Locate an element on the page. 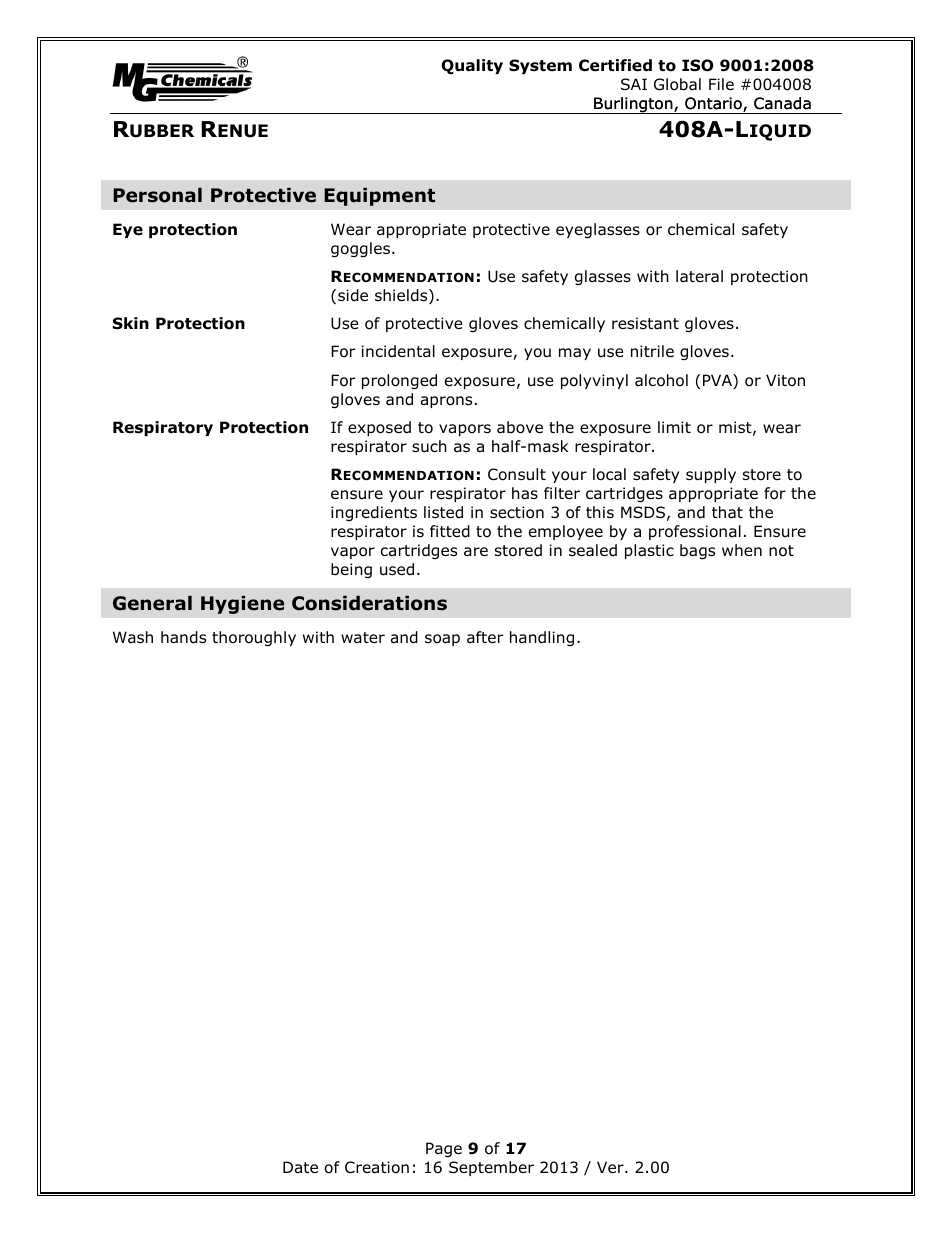  Quality is located at coordinates (472, 67).
